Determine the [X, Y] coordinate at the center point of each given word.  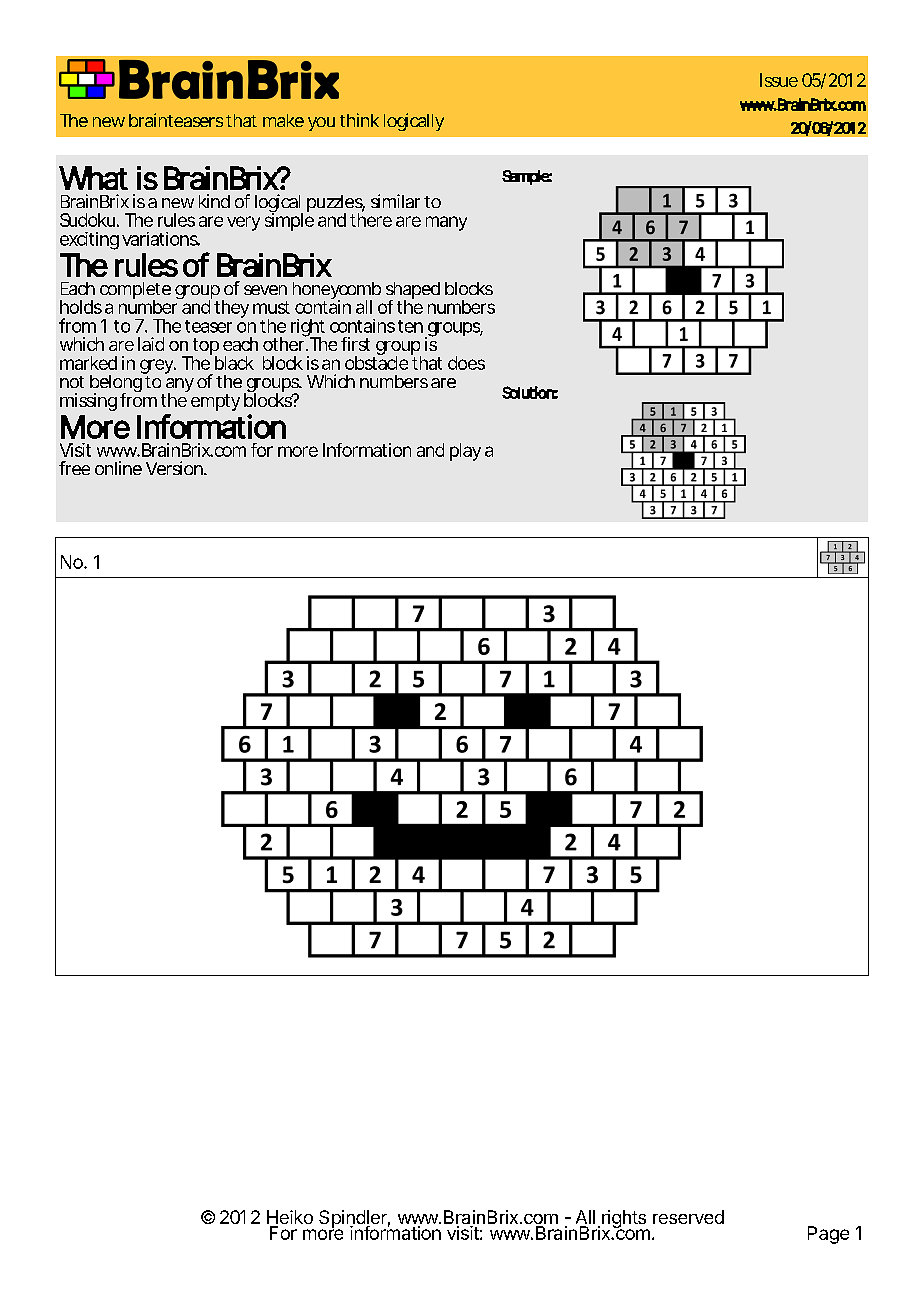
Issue [779, 80]
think [359, 120]
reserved [688, 1217]
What [93, 178]
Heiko [290, 1218]
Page [828, 1235]
